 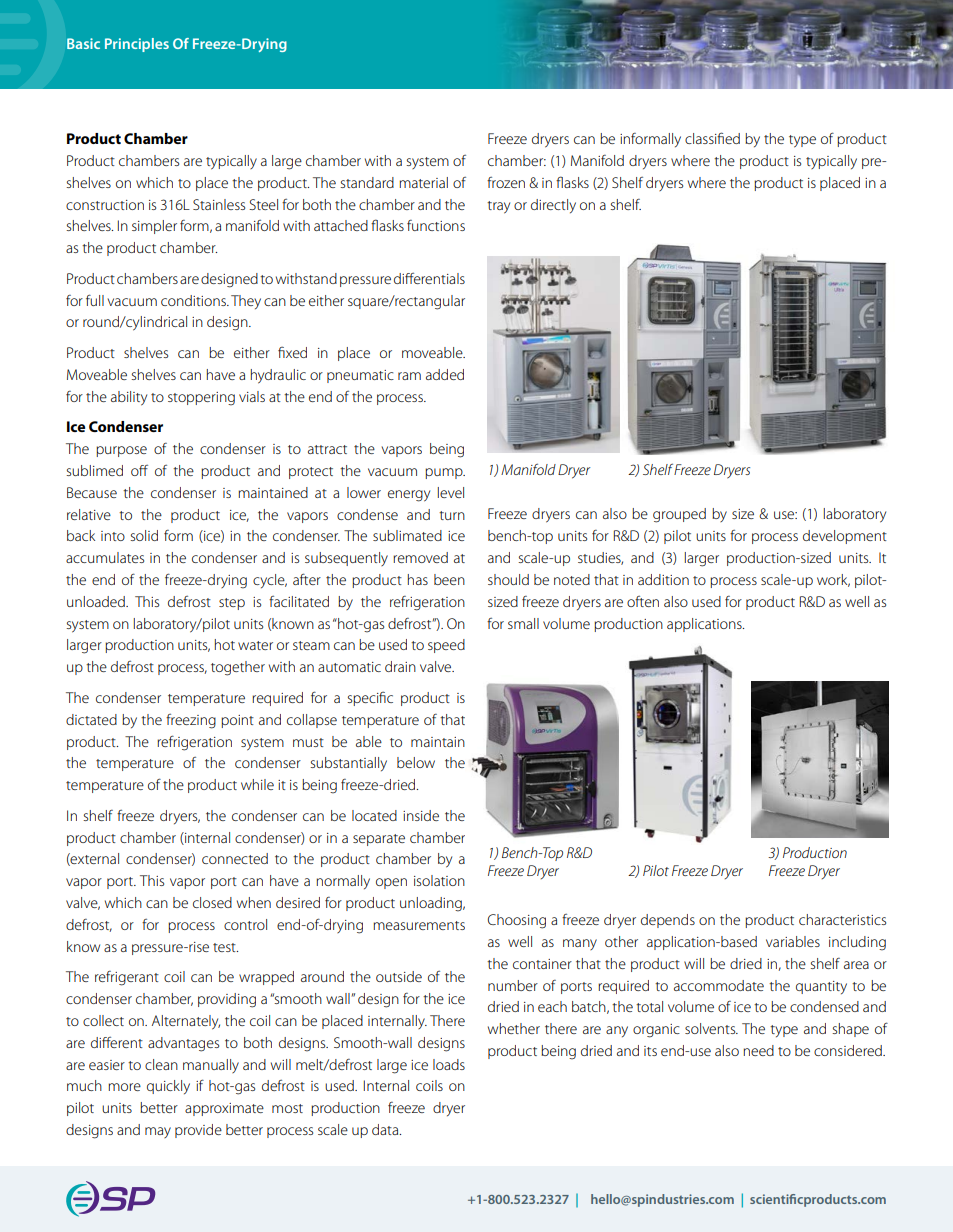 I want to click on been, so click(x=449, y=579).
